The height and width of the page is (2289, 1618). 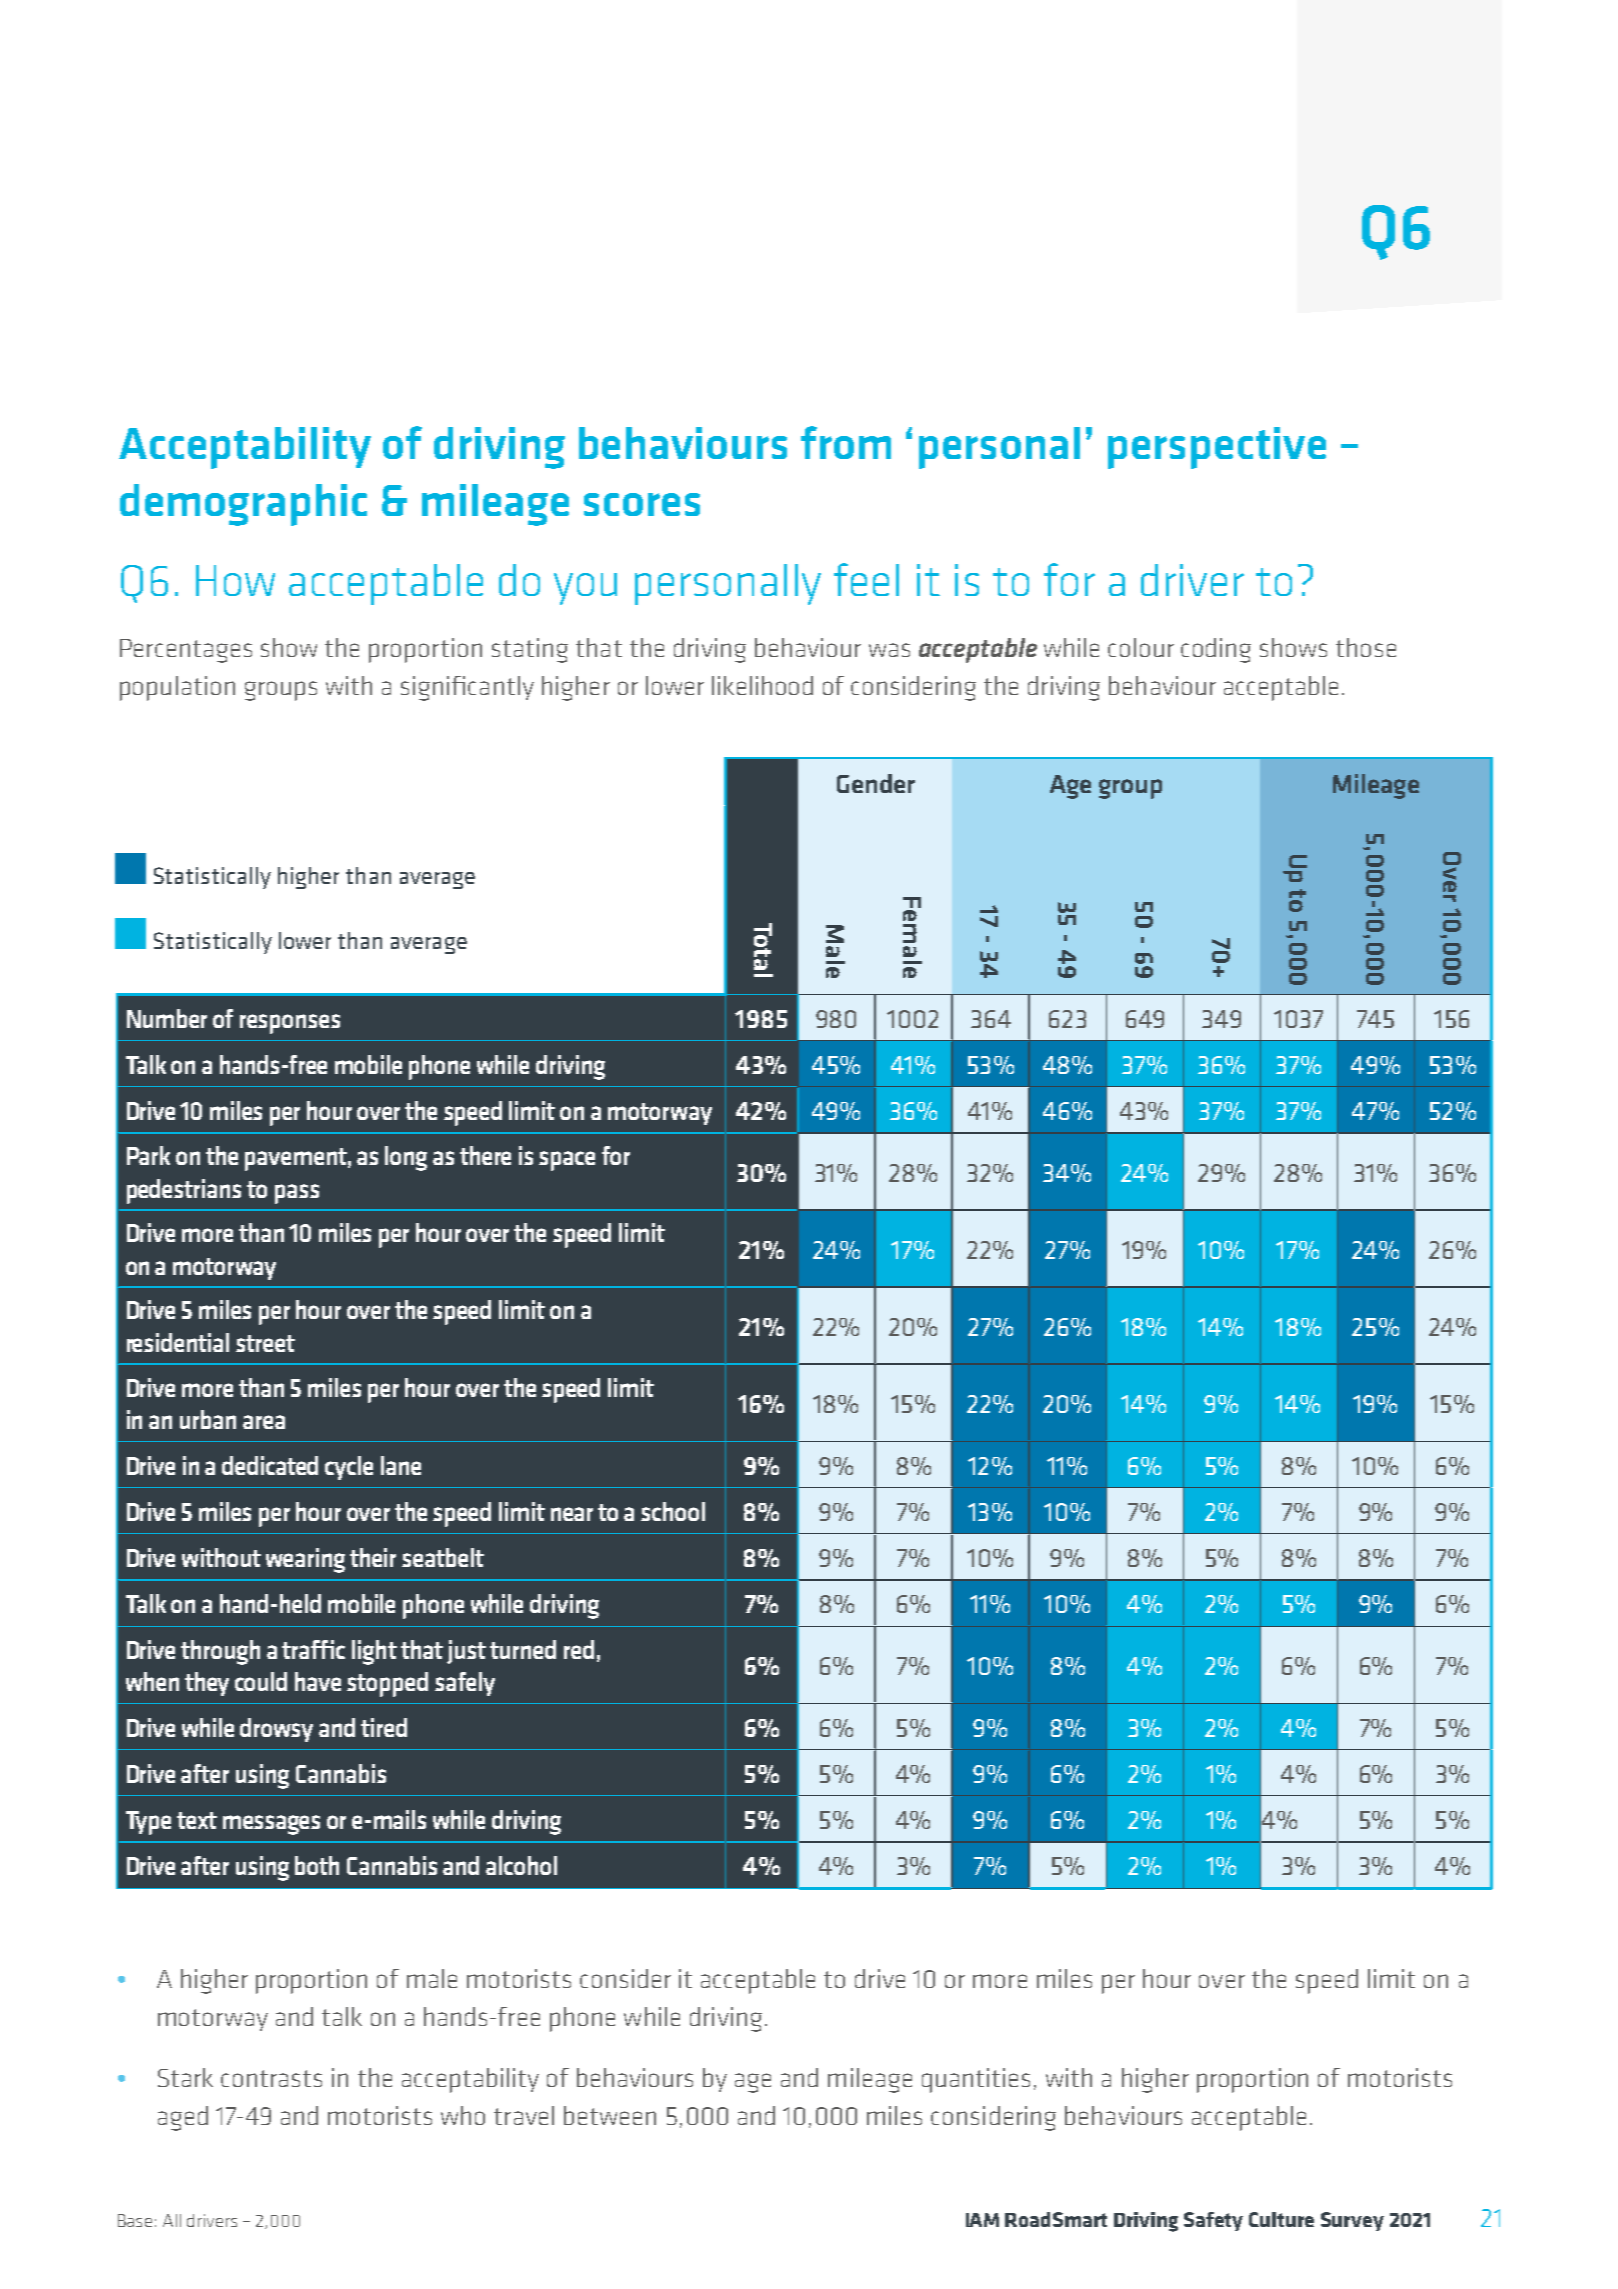 What do you see at coordinates (271, 1825) in the page?
I see `messages` at bounding box center [271, 1825].
